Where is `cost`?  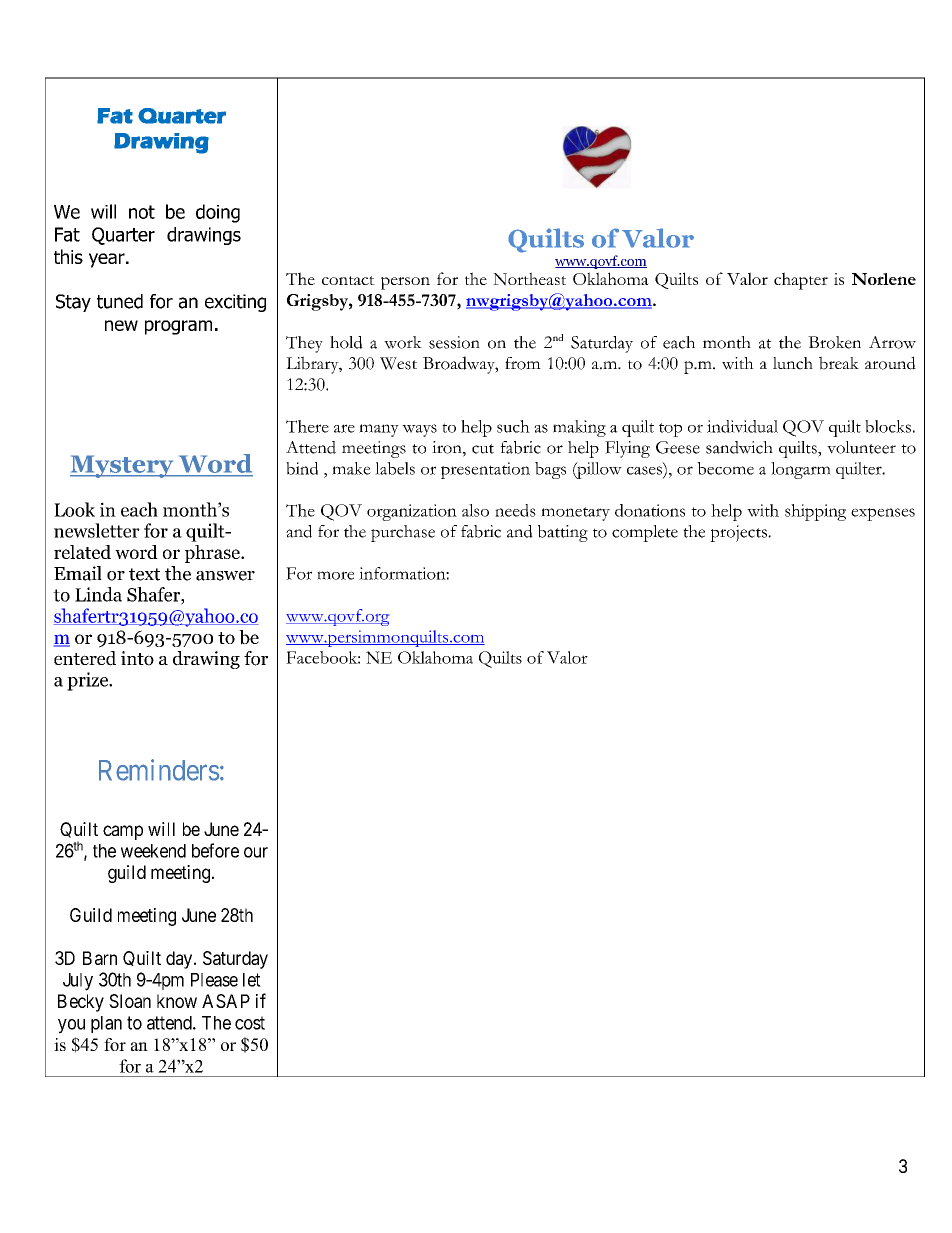
cost is located at coordinates (250, 1023).
